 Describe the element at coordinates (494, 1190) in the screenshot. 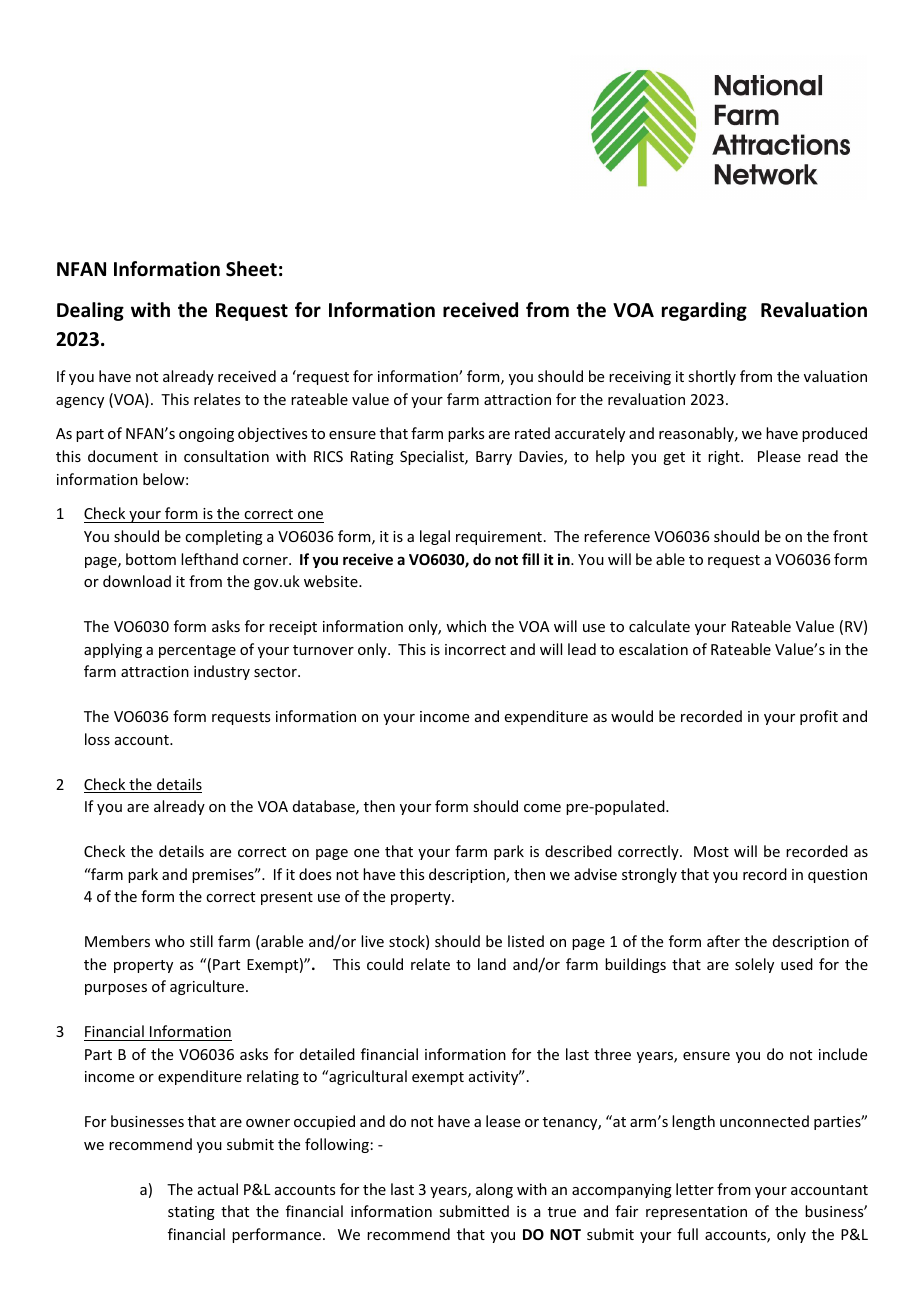

I see `along` at that location.
